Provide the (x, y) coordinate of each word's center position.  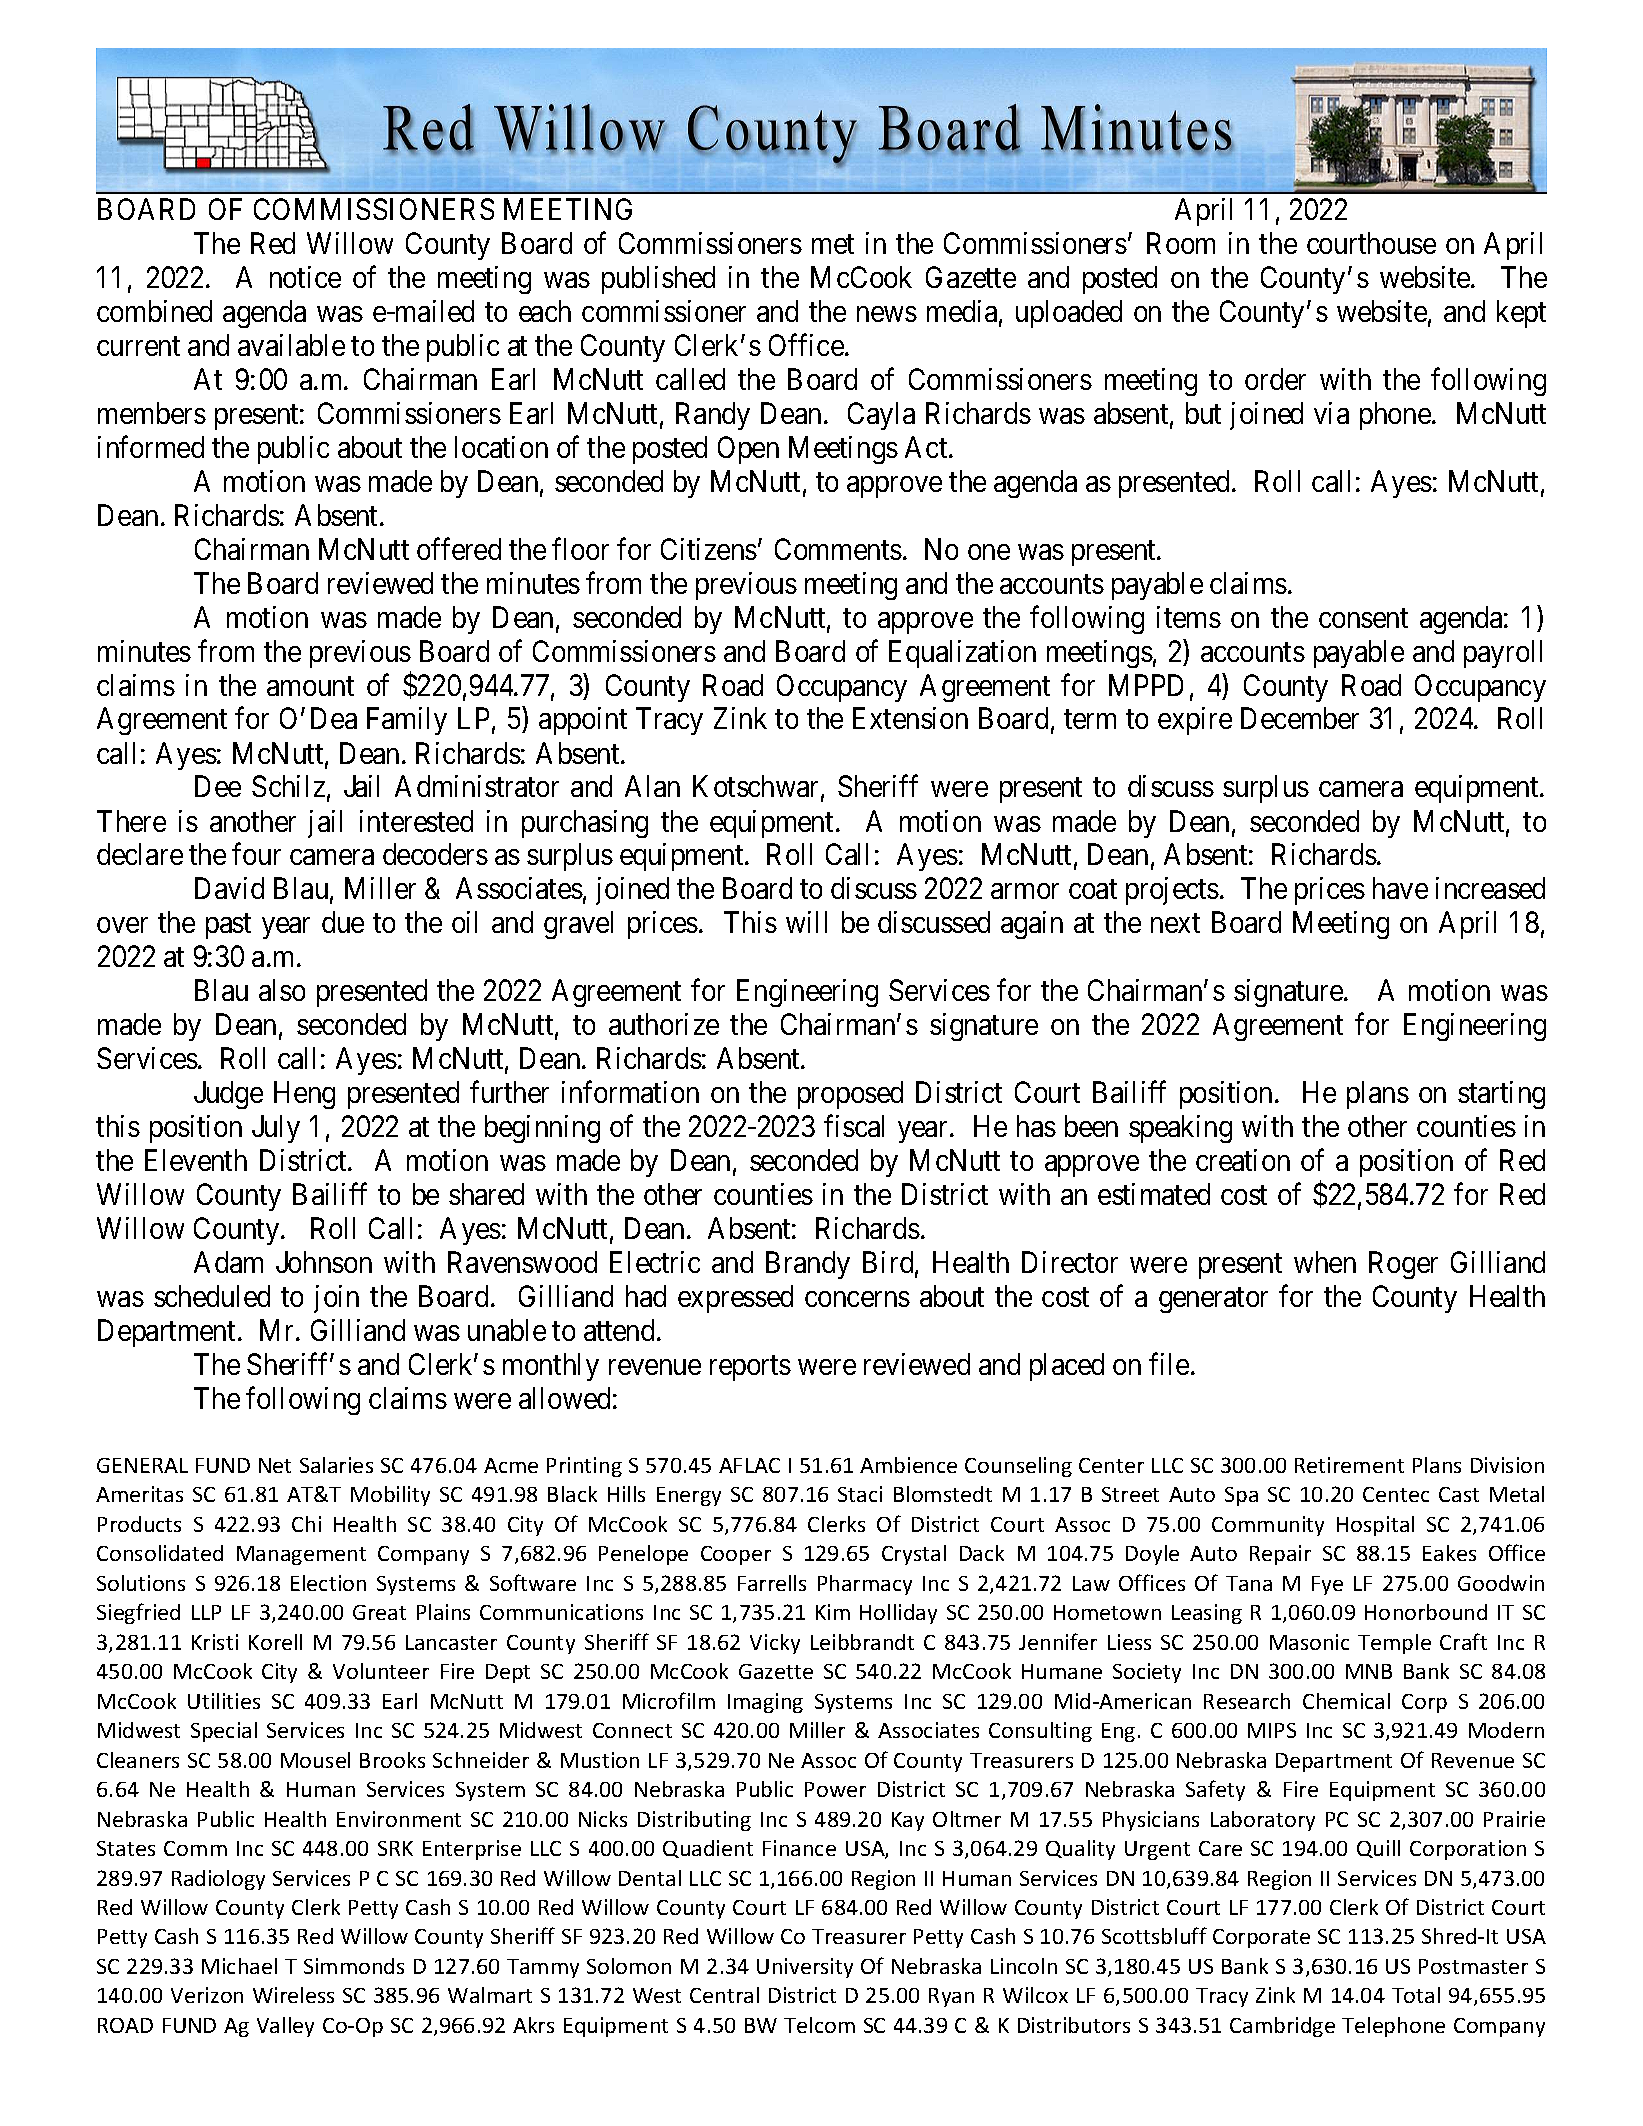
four (256, 854)
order (1275, 379)
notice (305, 277)
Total (1416, 1995)
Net (275, 1465)
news (887, 314)
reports (750, 1368)
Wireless (293, 1995)
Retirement (1349, 1465)
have (1400, 888)
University (805, 1968)
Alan (652, 786)
